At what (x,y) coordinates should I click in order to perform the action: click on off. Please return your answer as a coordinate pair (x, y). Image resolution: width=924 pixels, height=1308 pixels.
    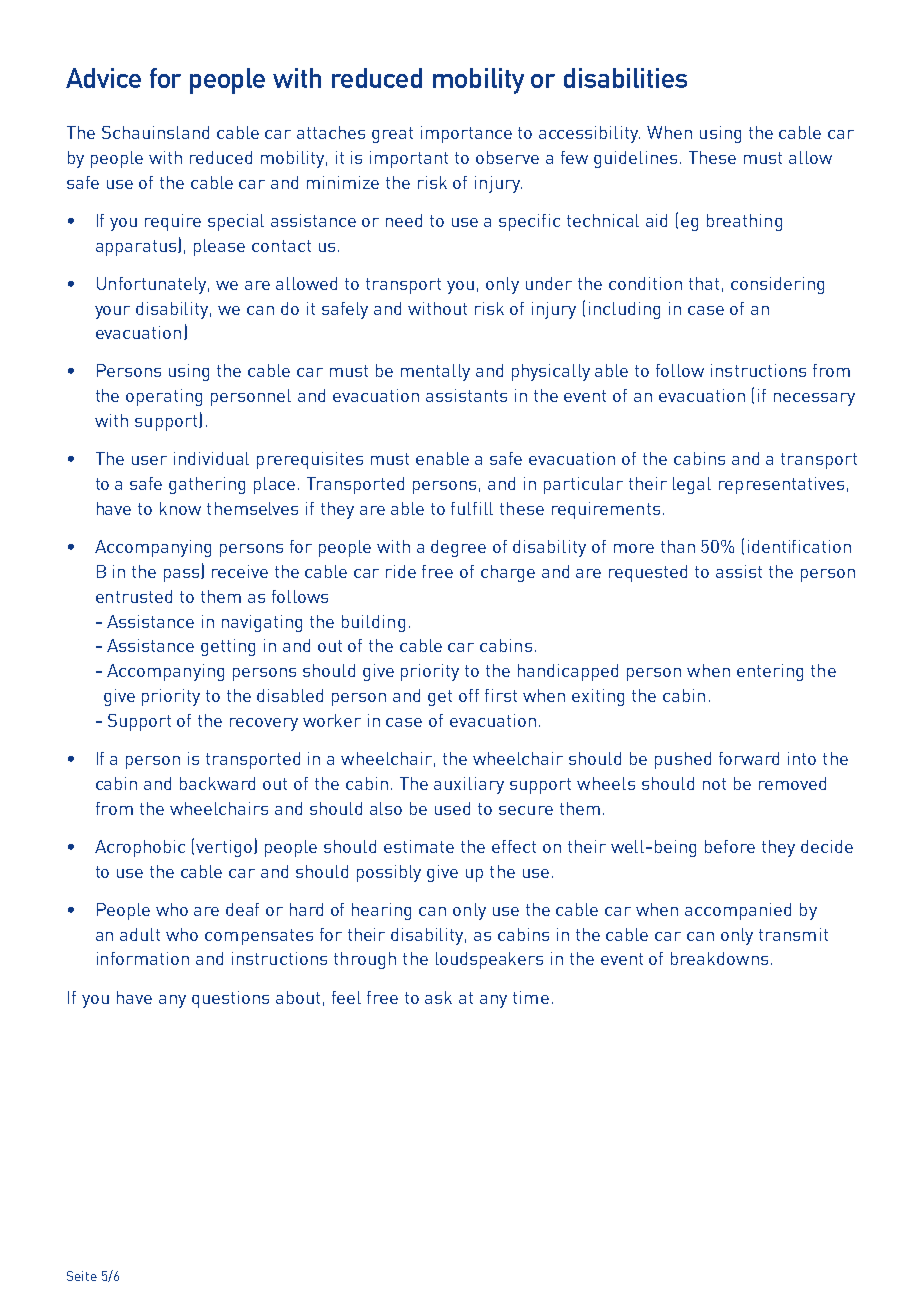
    Looking at the image, I should click on (469, 695).
